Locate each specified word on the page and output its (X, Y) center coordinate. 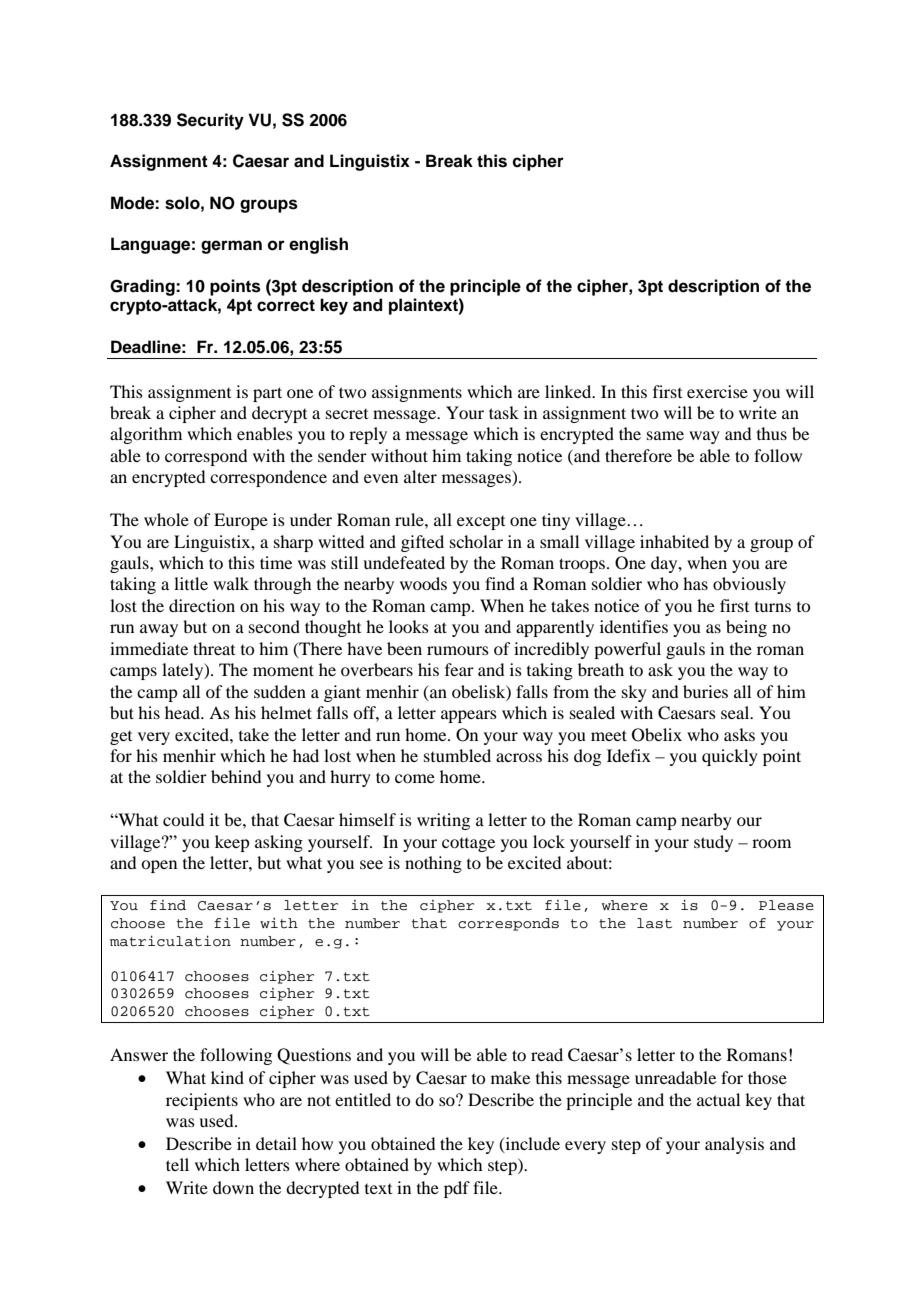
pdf (457, 1189)
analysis (734, 1145)
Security (210, 121)
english (318, 245)
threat (214, 648)
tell (177, 1164)
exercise (717, 391)
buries (705, 691)
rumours (458, 650)
